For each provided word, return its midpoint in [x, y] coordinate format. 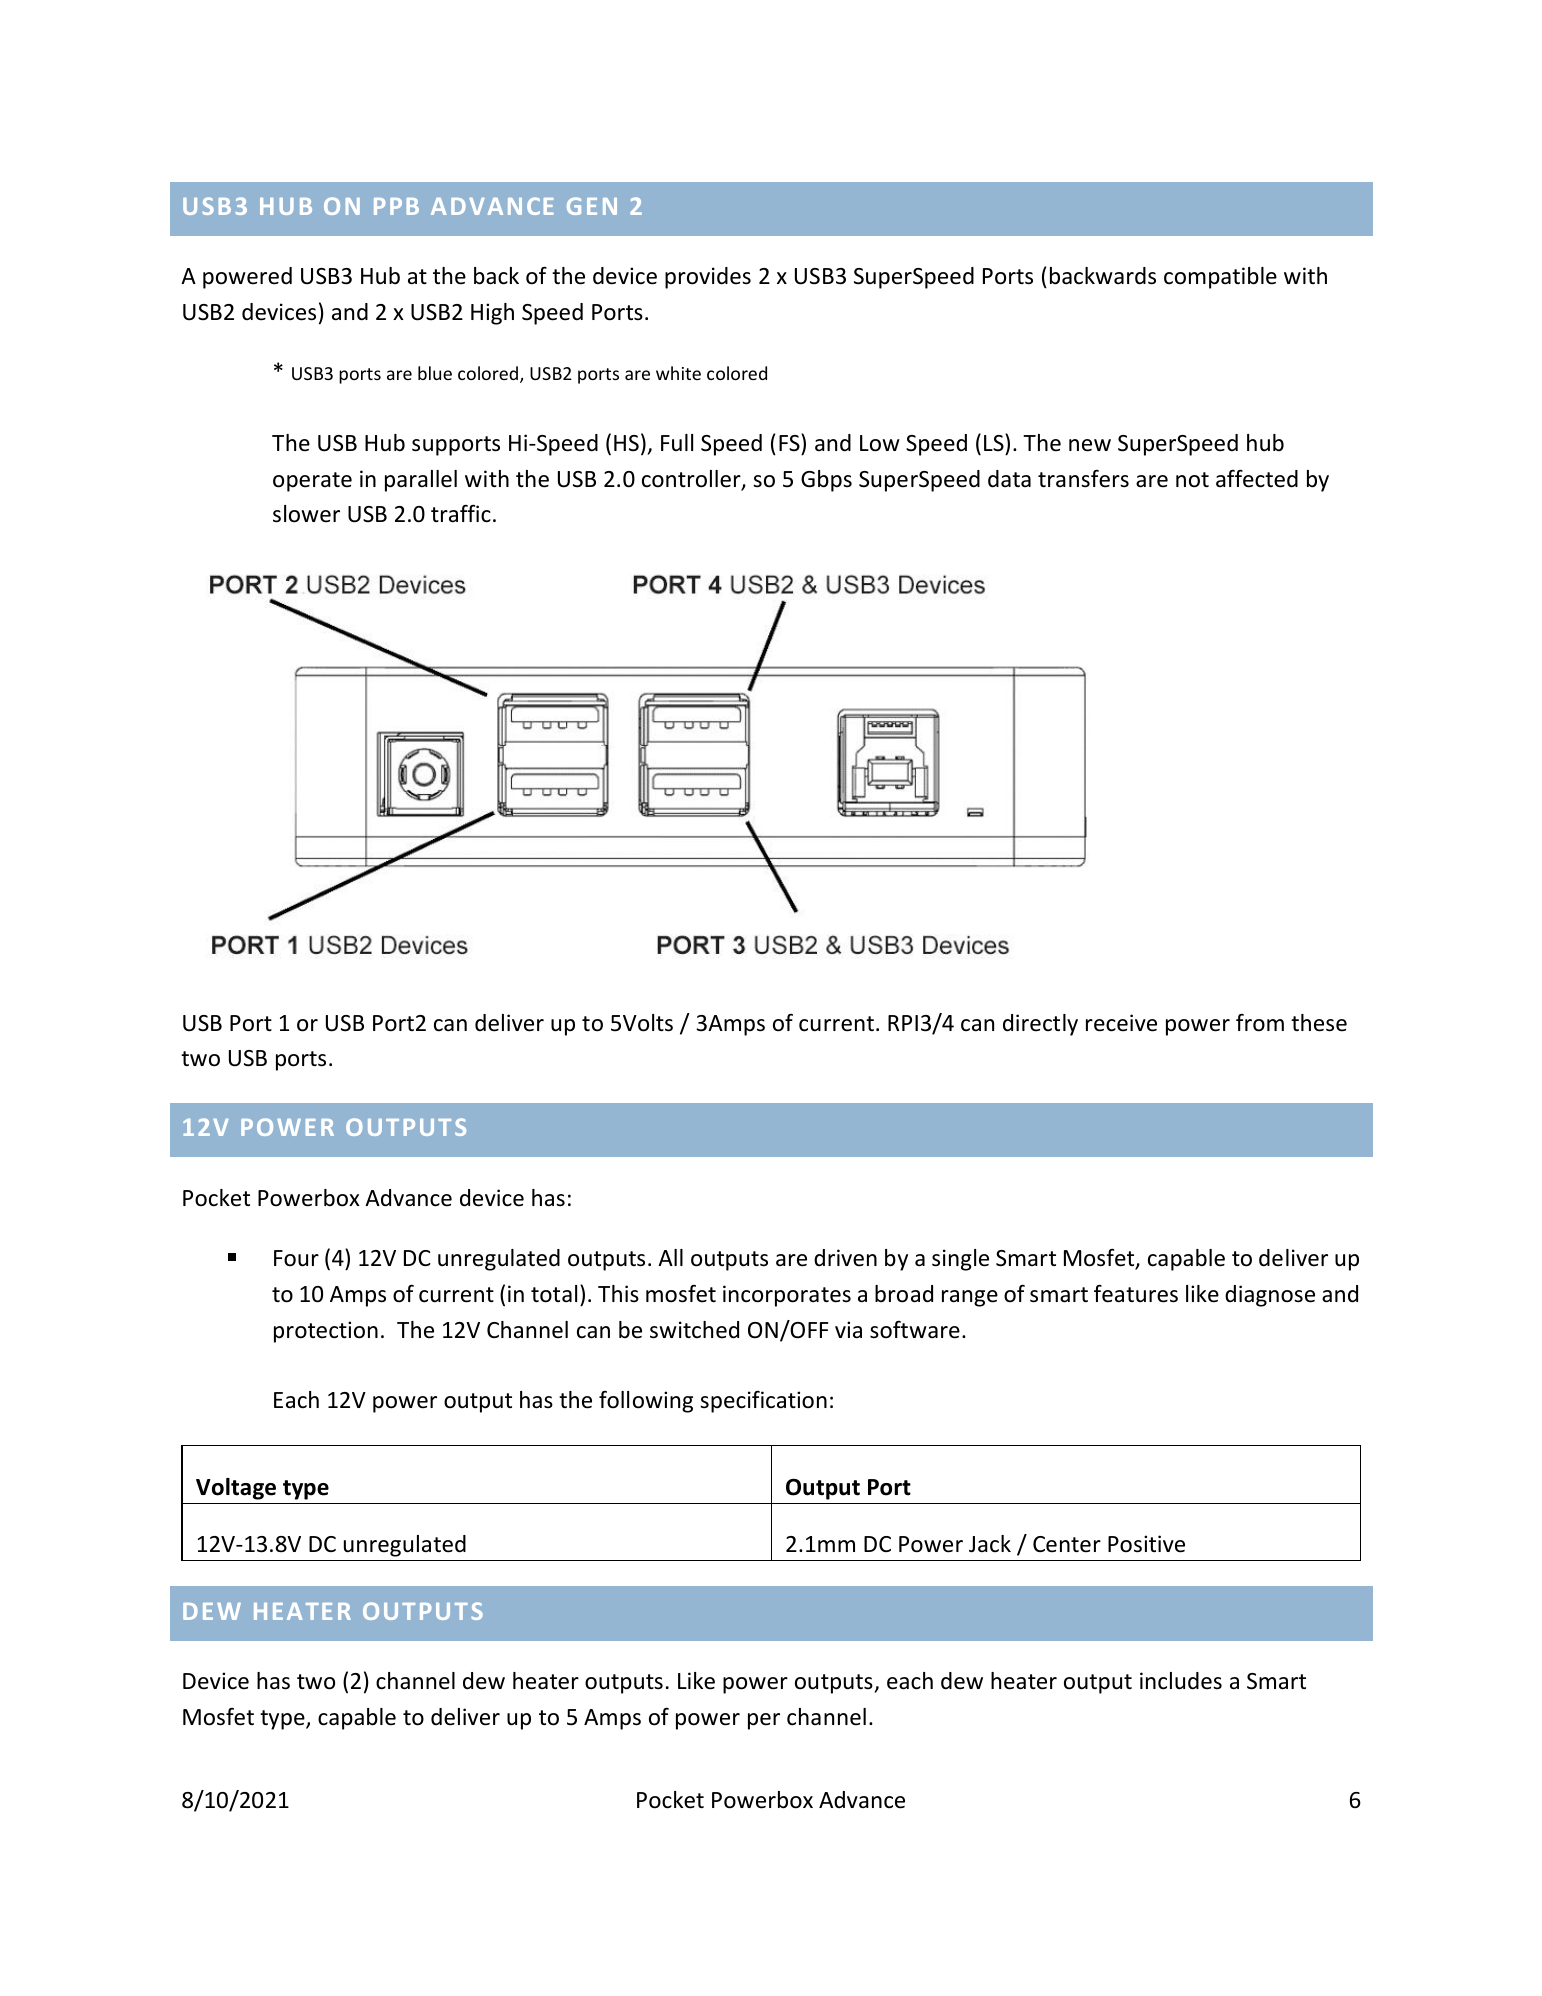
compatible [1220, 278]
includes [1181, 1681]
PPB [396, 206]
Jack [990, 1544]
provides [708, 278]
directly [1040, 1025]
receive [1121, 1023]
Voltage [236, 1489]
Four [296, 1258]
